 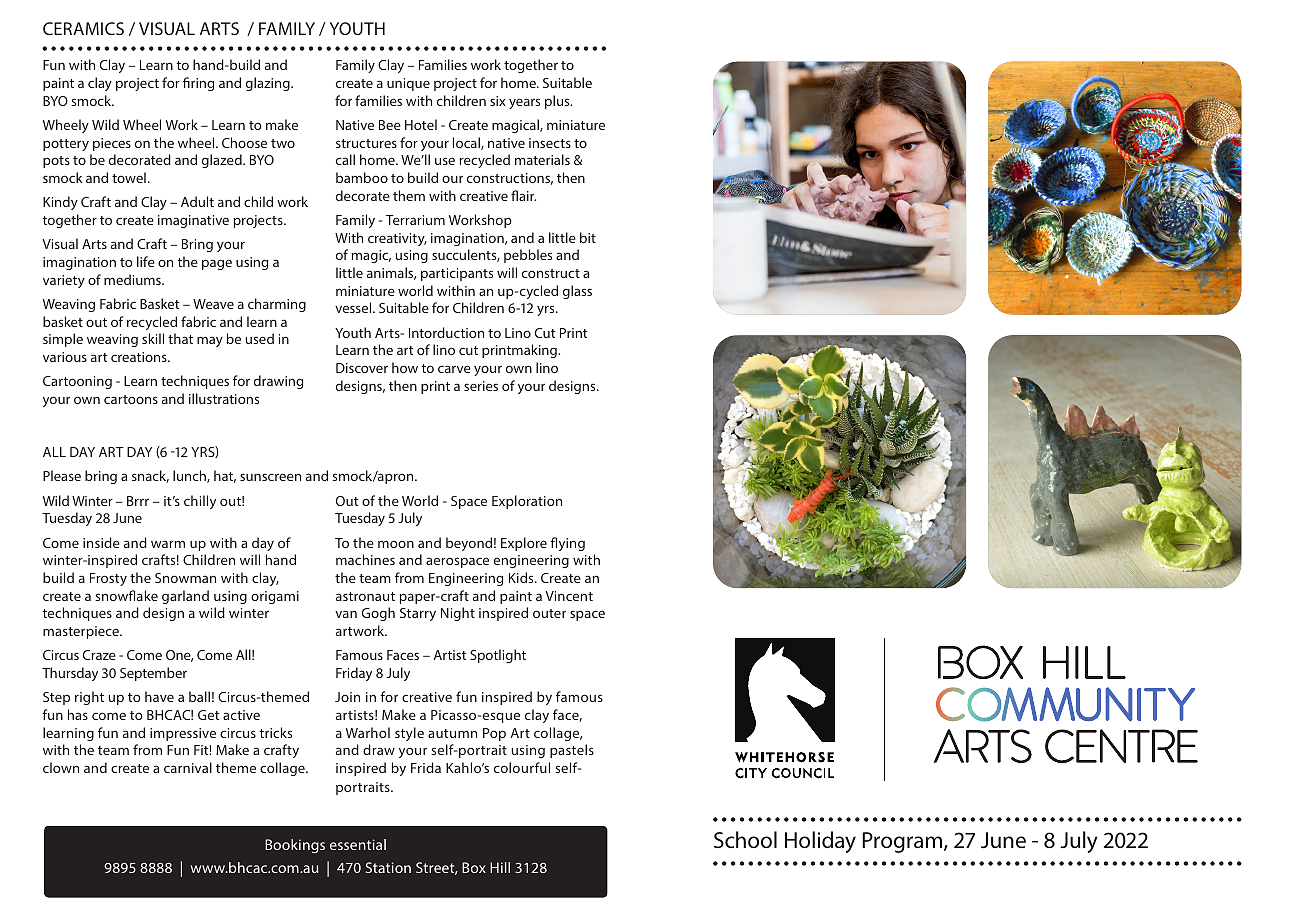 What do you see at coordinates (474, 867) in the screenshot?
I see `Box` at bounding box center [474, 867].
